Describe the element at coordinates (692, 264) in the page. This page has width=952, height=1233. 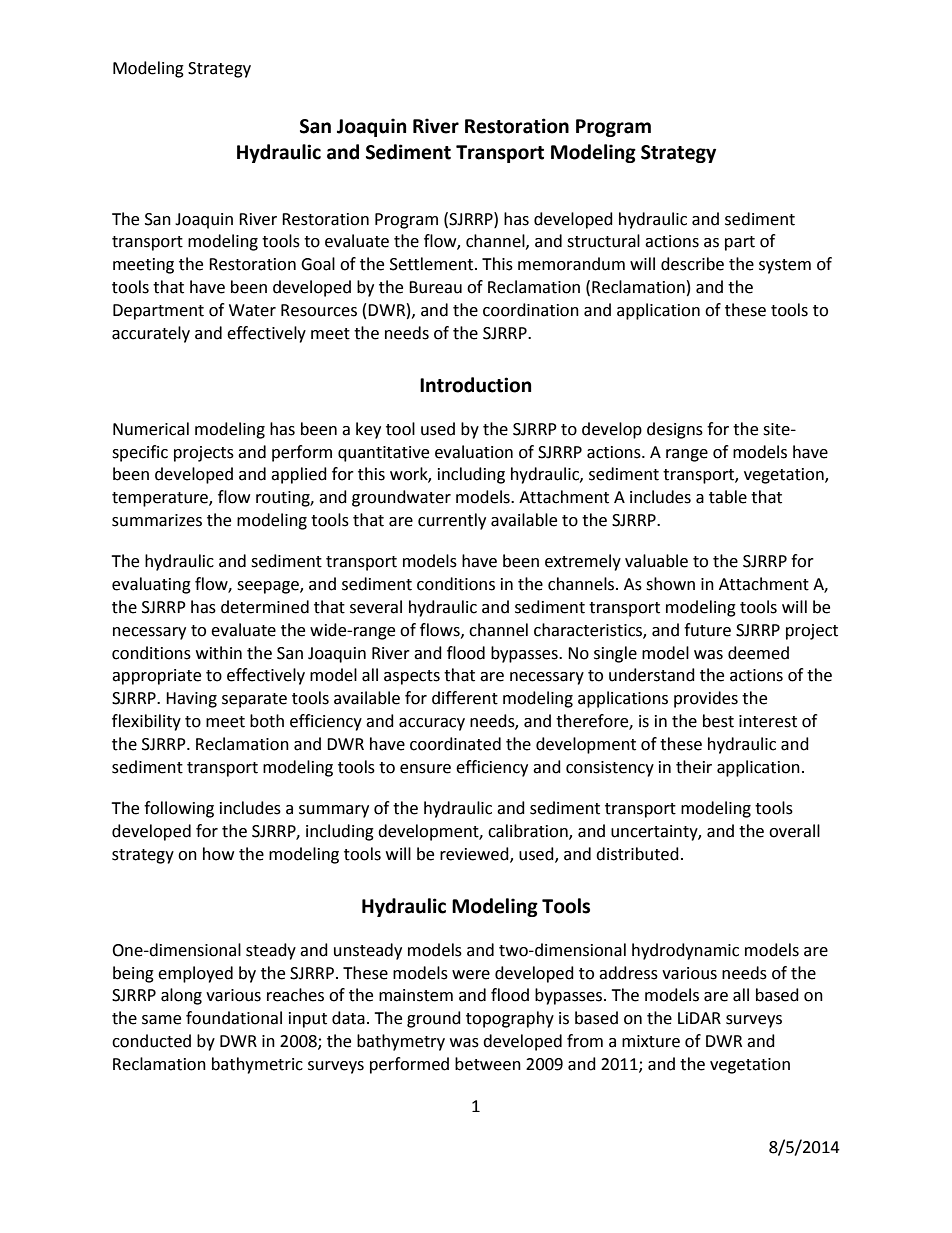
I see `describe` at that location.
